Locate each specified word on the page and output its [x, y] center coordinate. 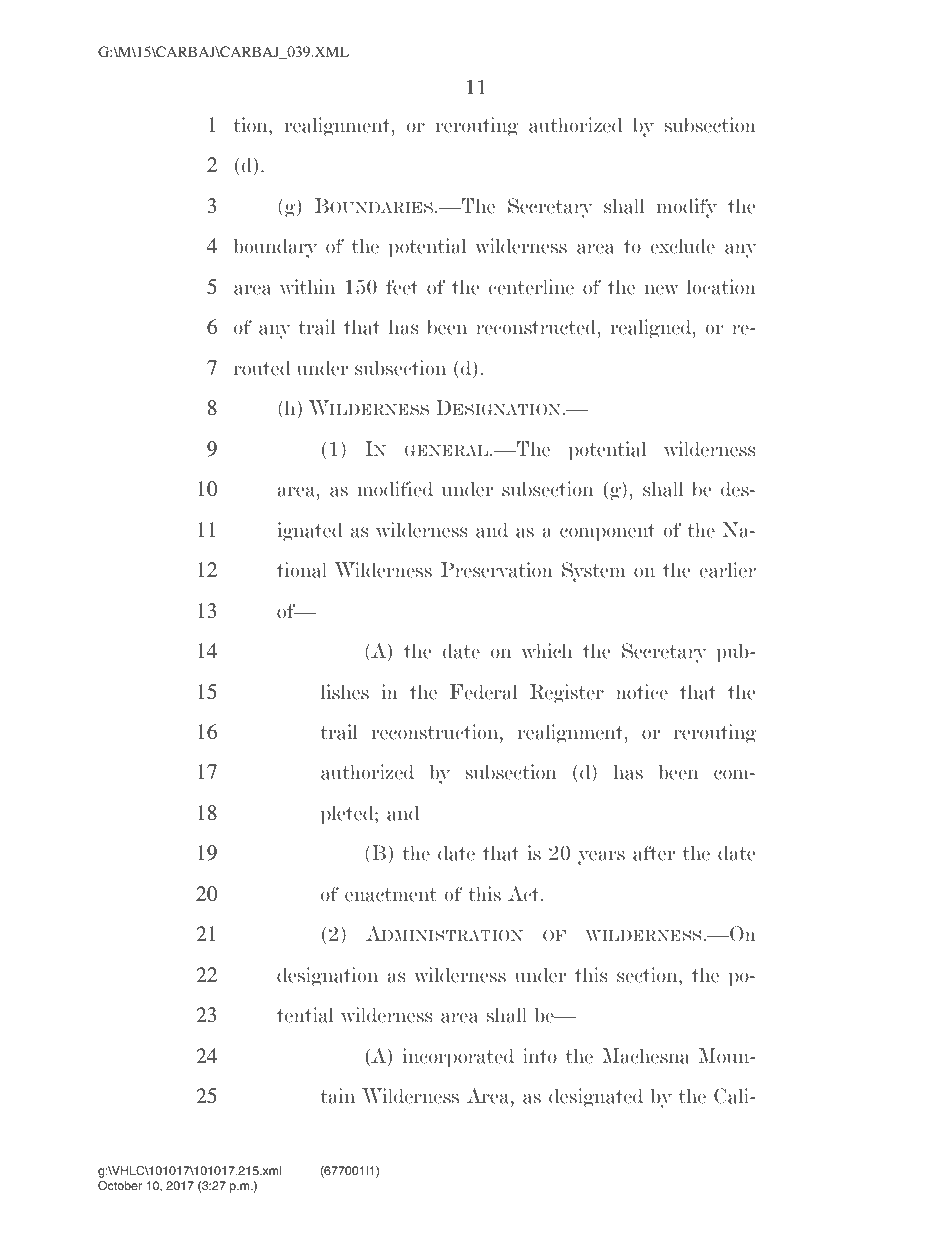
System [593, 572]
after [654, 853]
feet [402, 287]
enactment [391, 895]
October [120, 1185]
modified [395, 489]
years [601, 857]
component [607, 533]
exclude [682, 246]
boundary [275, 248]
